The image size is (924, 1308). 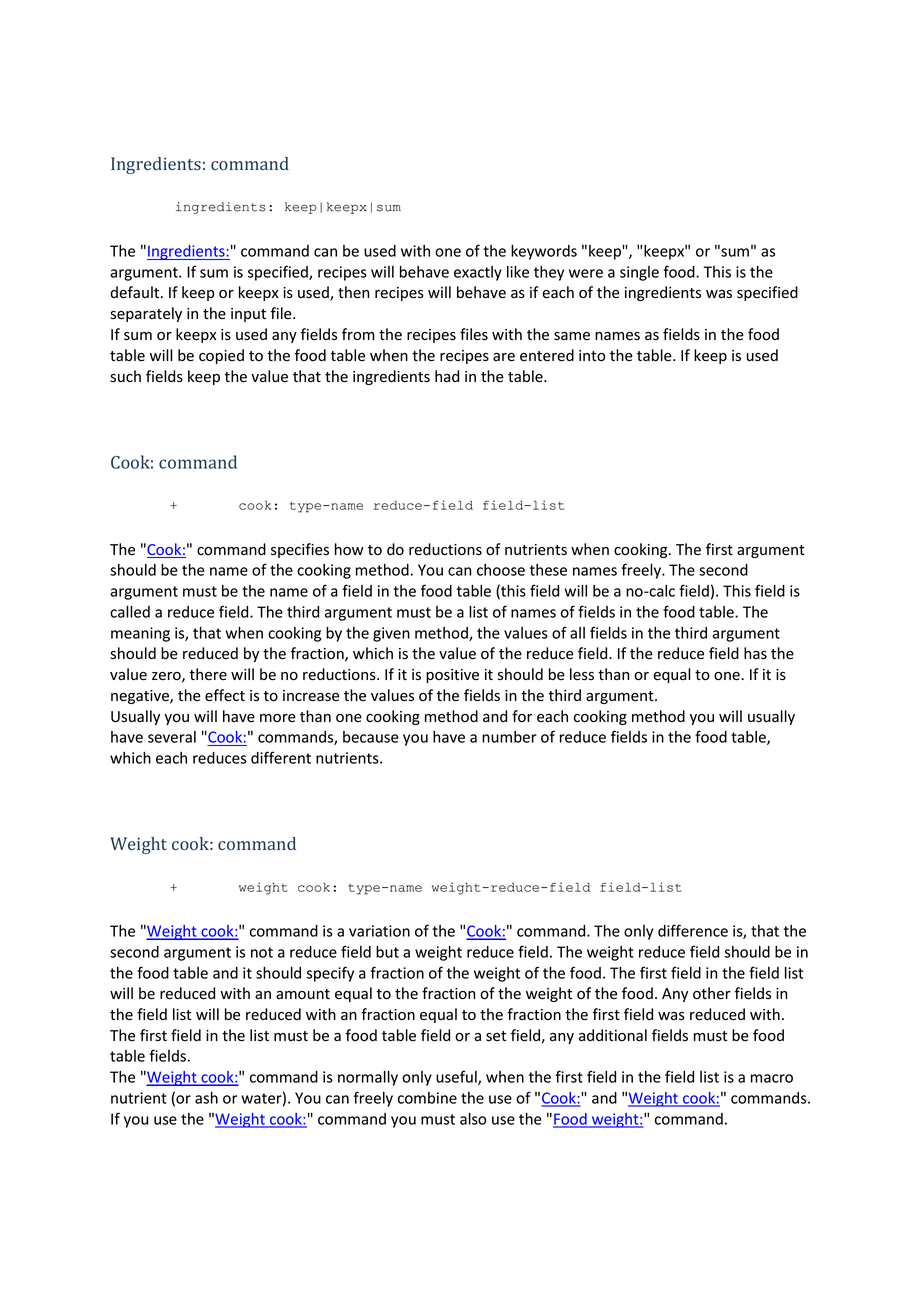 What do you see at coordinates (478, 273) in the image?
I see `exactly` at bounding box center [478, 273].
